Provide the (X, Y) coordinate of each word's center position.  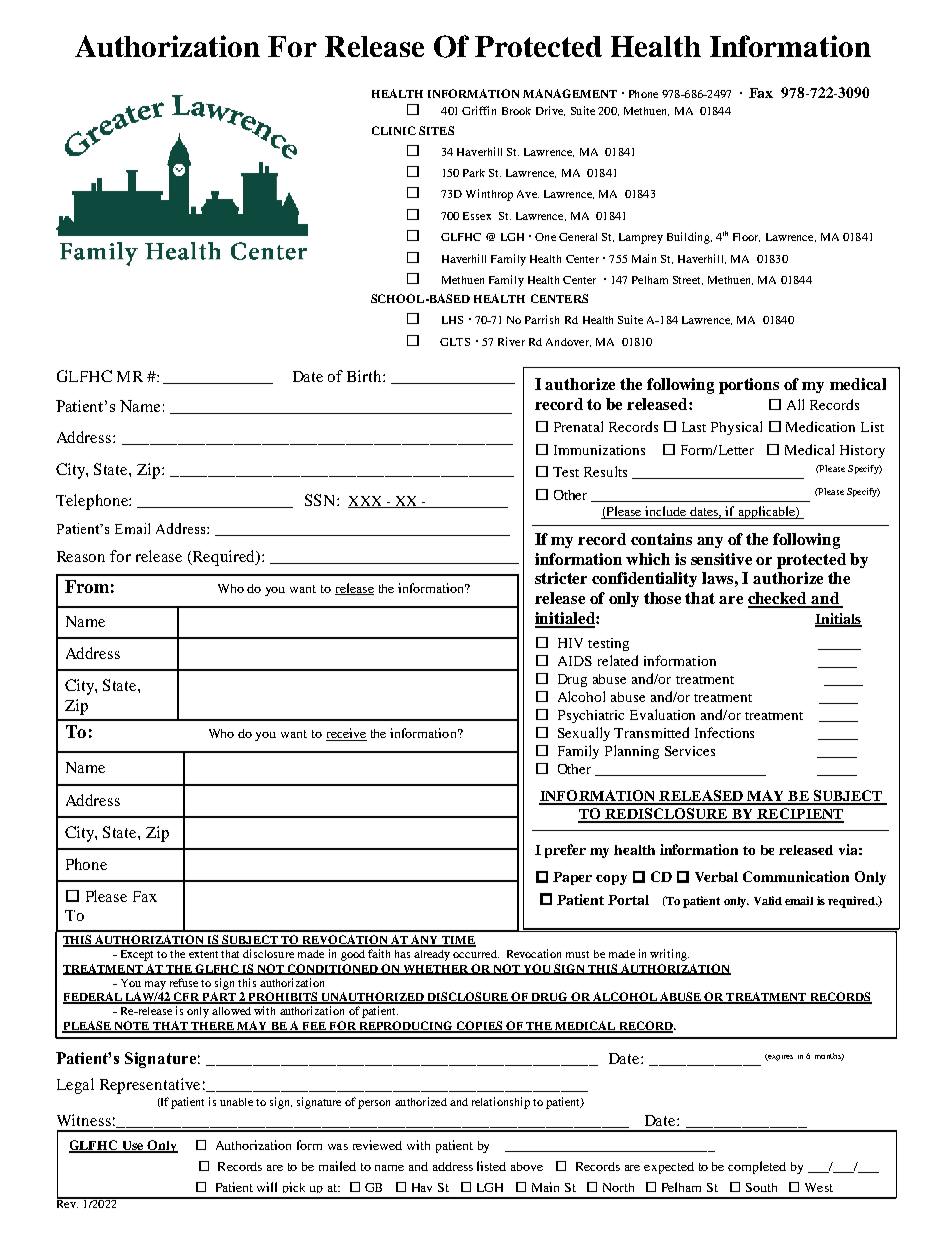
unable (236, 1102)
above (527, 1166)
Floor (746, 237)
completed (757, 1167)
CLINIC (394, 130)
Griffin (479, 110)
